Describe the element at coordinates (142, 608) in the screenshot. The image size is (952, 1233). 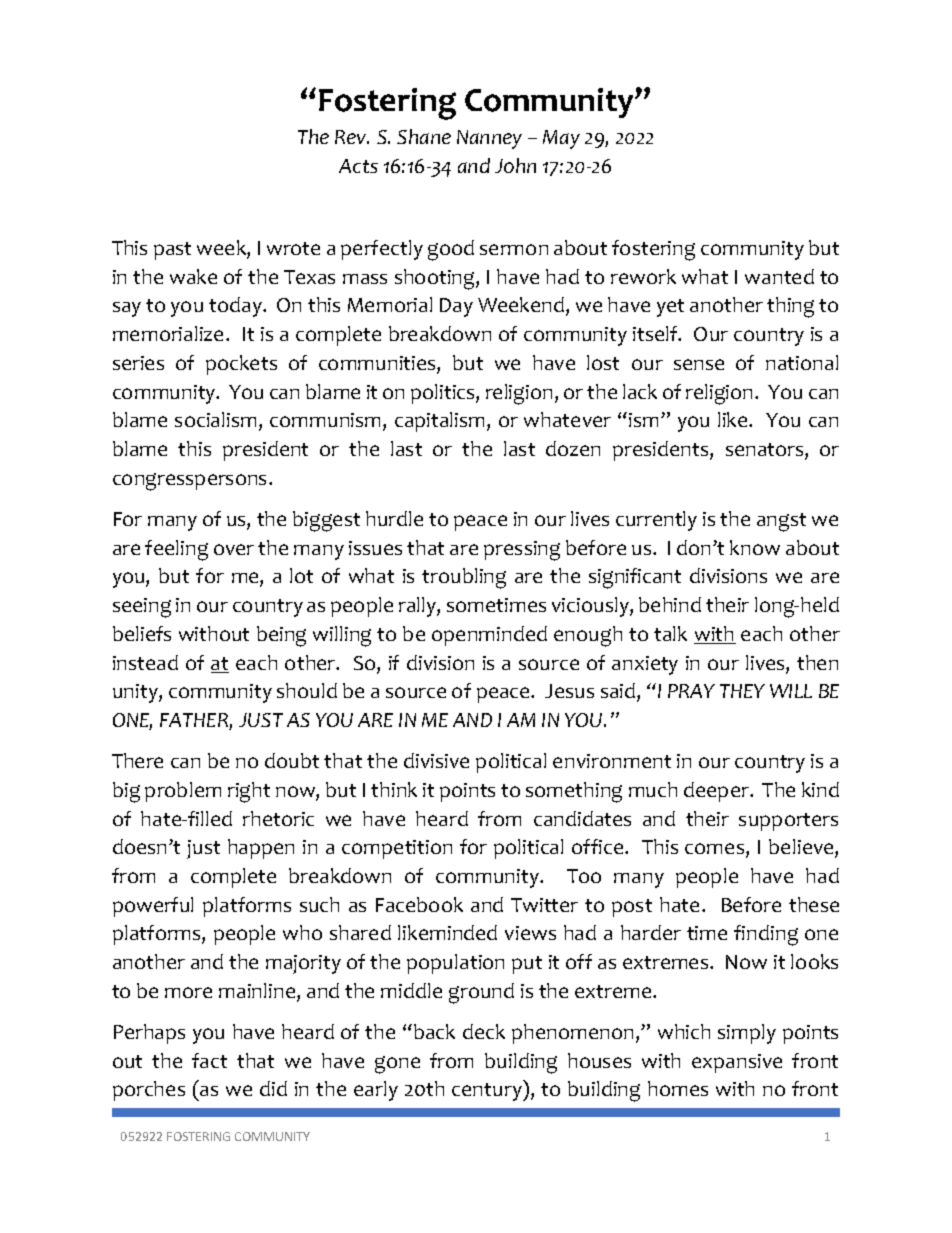
I see `seeing` at that location.
